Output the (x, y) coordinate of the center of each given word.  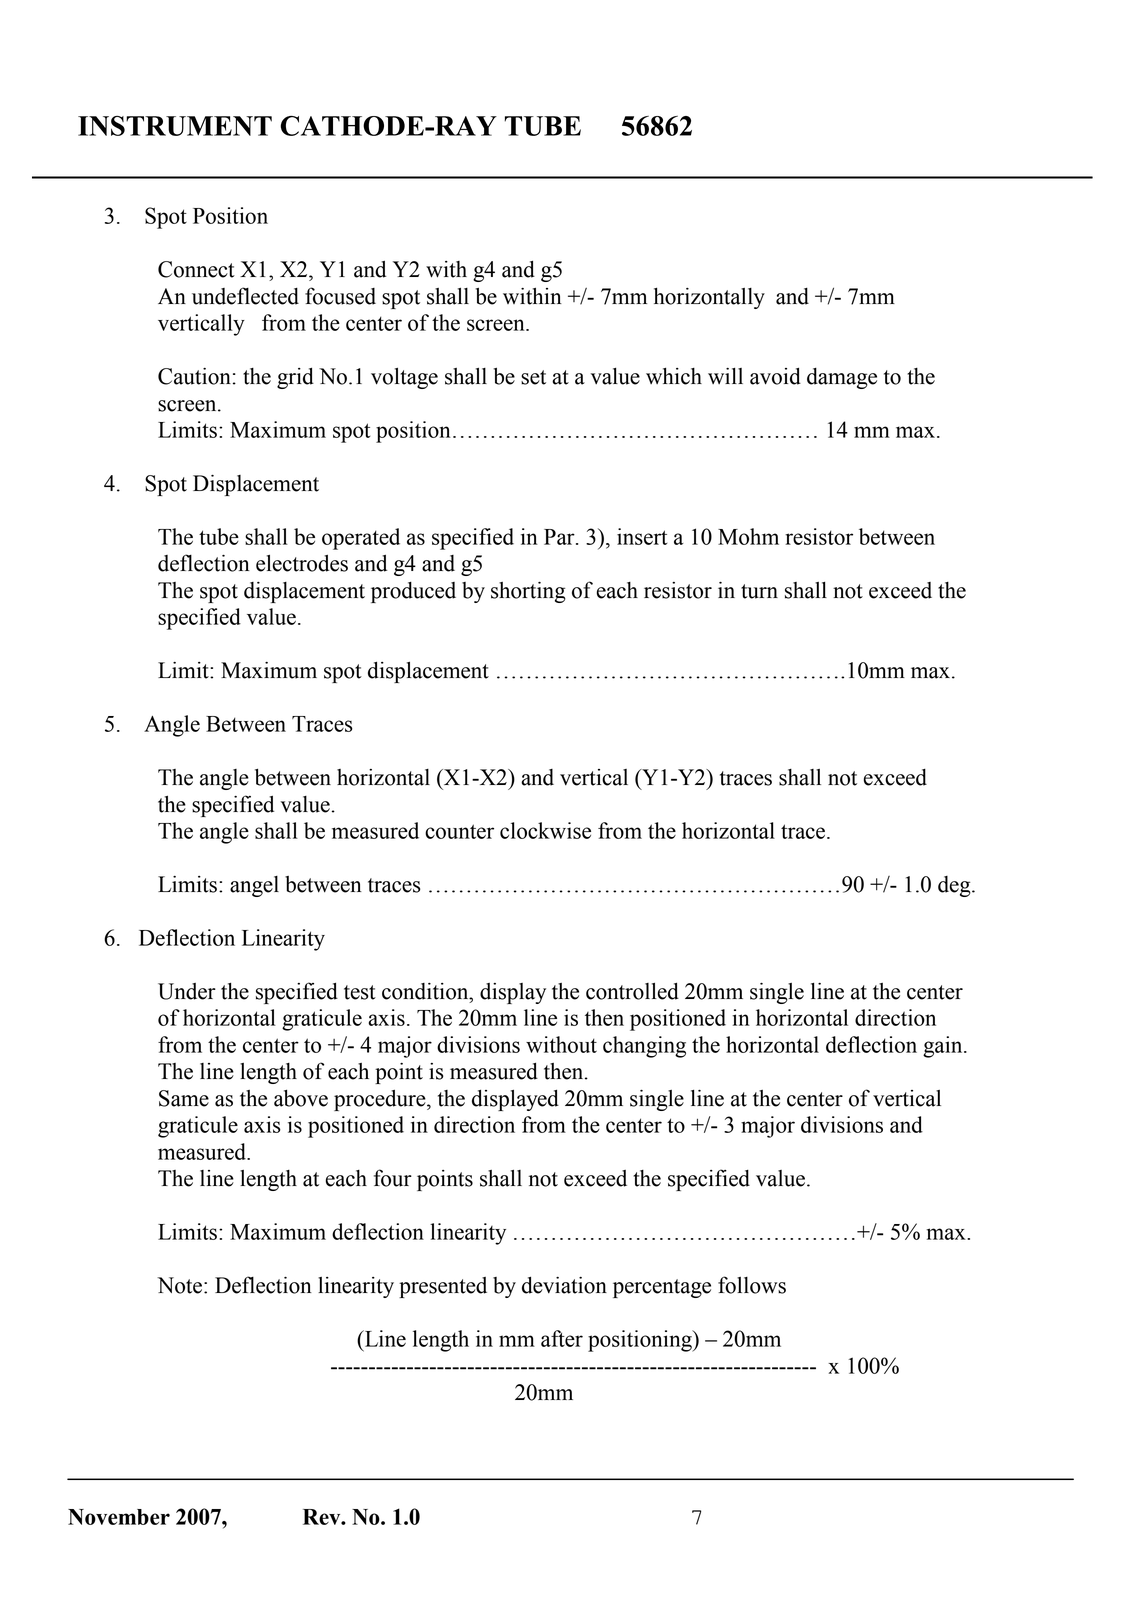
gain (944, 1047)
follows (752, 1285)
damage (842, 378)
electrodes (302, 563)
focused (340, 296)
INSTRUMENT (175, 126)
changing (644, 1047)
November (119, 1517)
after (562, 1338)
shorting (528, 592)
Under (187, 991)
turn (759, 591)
